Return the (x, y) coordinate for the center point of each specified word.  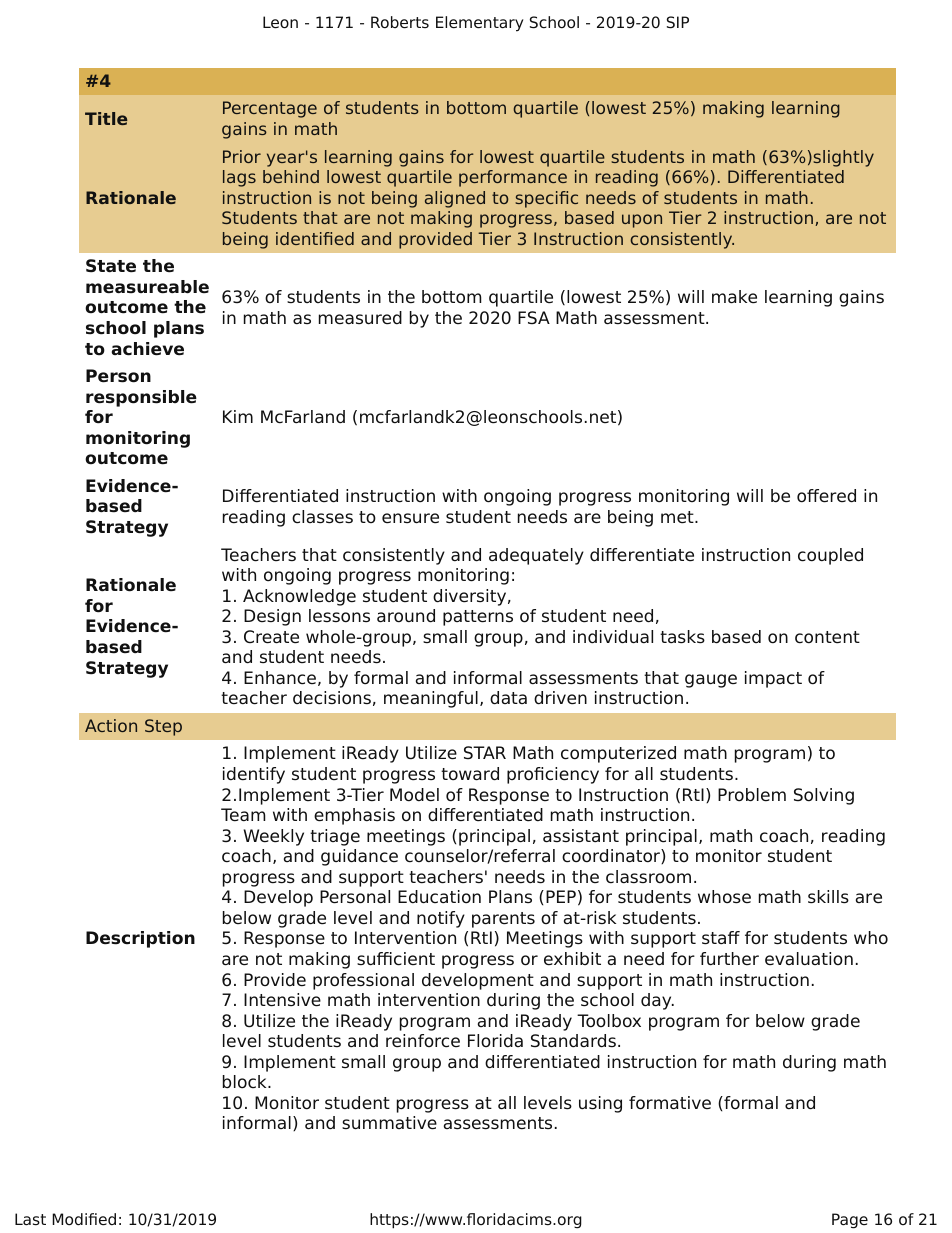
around (406, 616)
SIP (678, 22)
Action (111, 725)
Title (106, 118)
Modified (84, 1219)
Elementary (480, 24)
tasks (682, 637)
